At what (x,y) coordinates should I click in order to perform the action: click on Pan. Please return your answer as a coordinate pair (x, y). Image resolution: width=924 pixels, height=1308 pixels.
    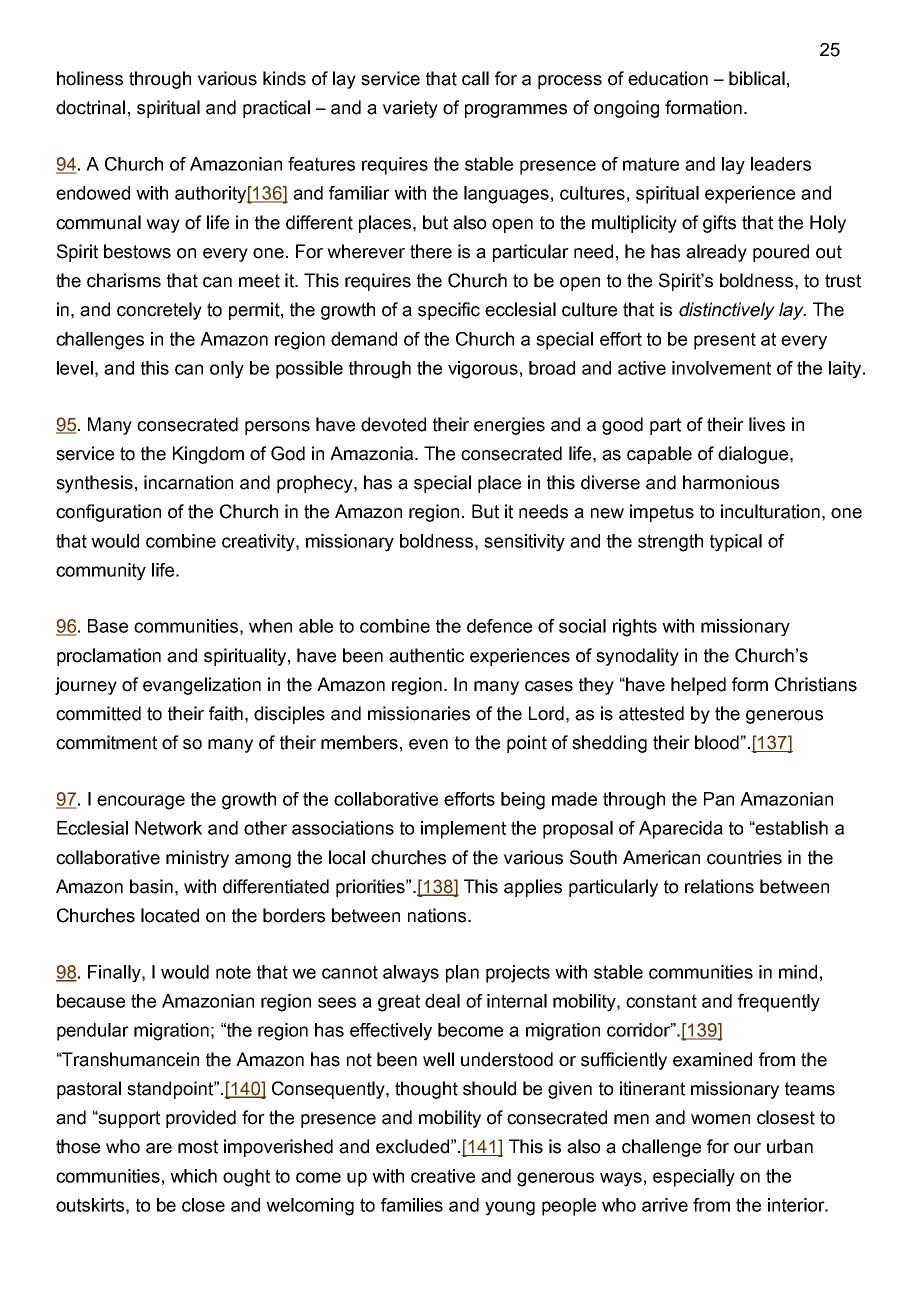
    Looking at the image, I should click on (719, 799).
